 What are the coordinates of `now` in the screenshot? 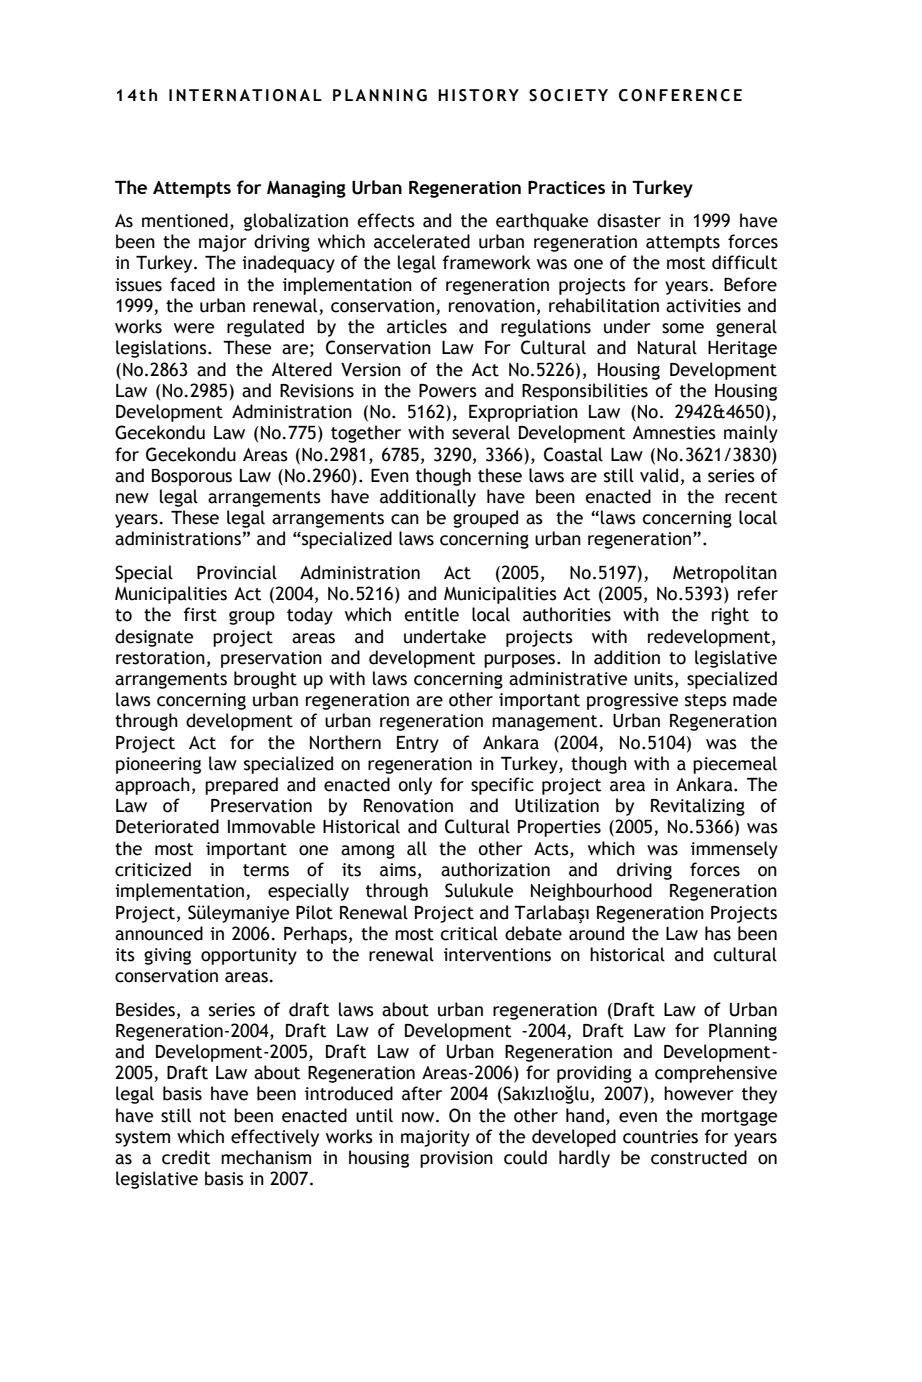 It's located at (419, 1117).
